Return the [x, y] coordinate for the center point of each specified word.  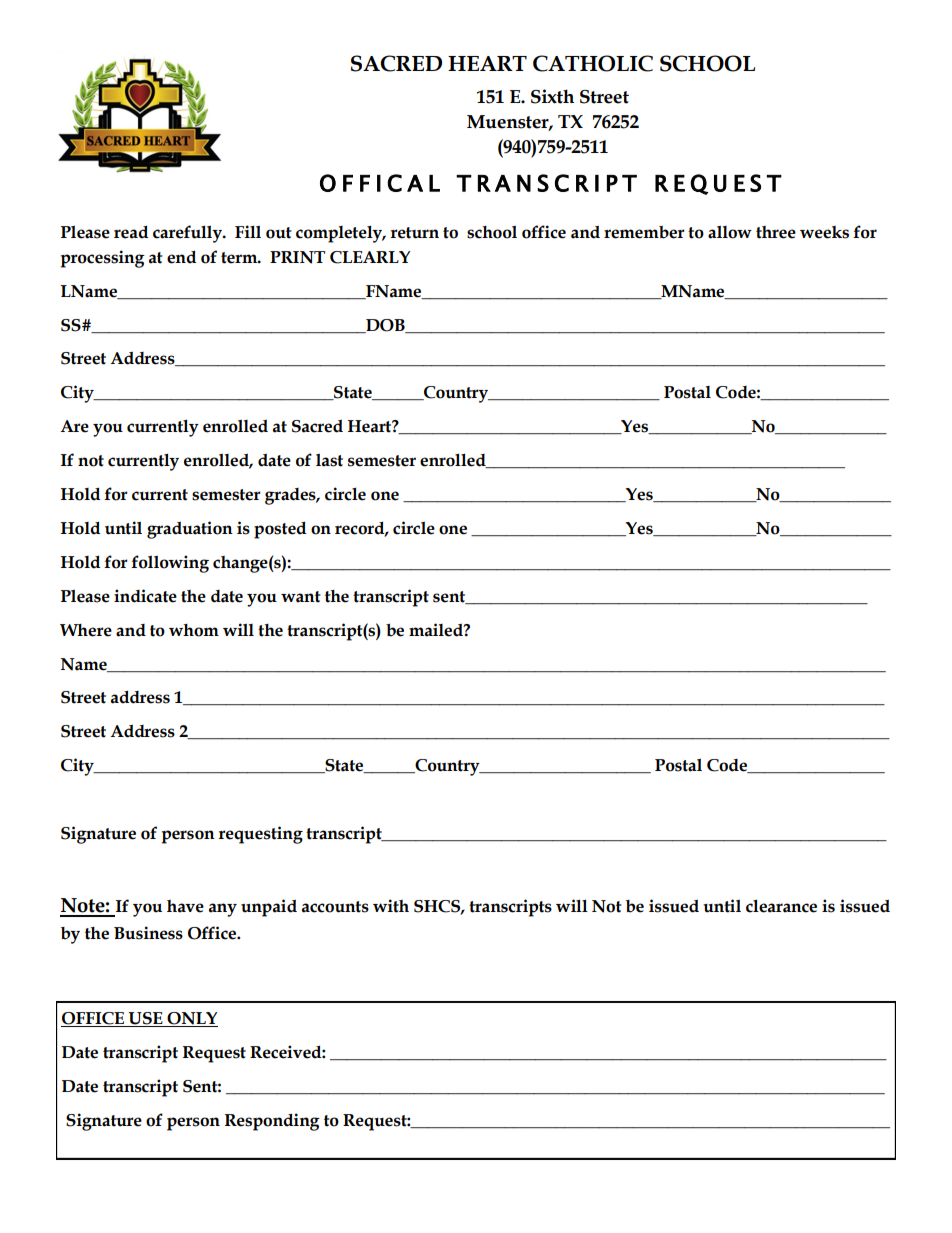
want [301, 597]
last [329, 460]
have [185, 906]
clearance [781, 906]
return [414, 233]
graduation [190, 530]
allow [730, 232]
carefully [188, 234]
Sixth [552, 96]
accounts [335, 907]
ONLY [191, 1019]
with [391, 906]
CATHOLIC [593, 63]
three [776, 232]
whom [194, 630]
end [182, 257]
